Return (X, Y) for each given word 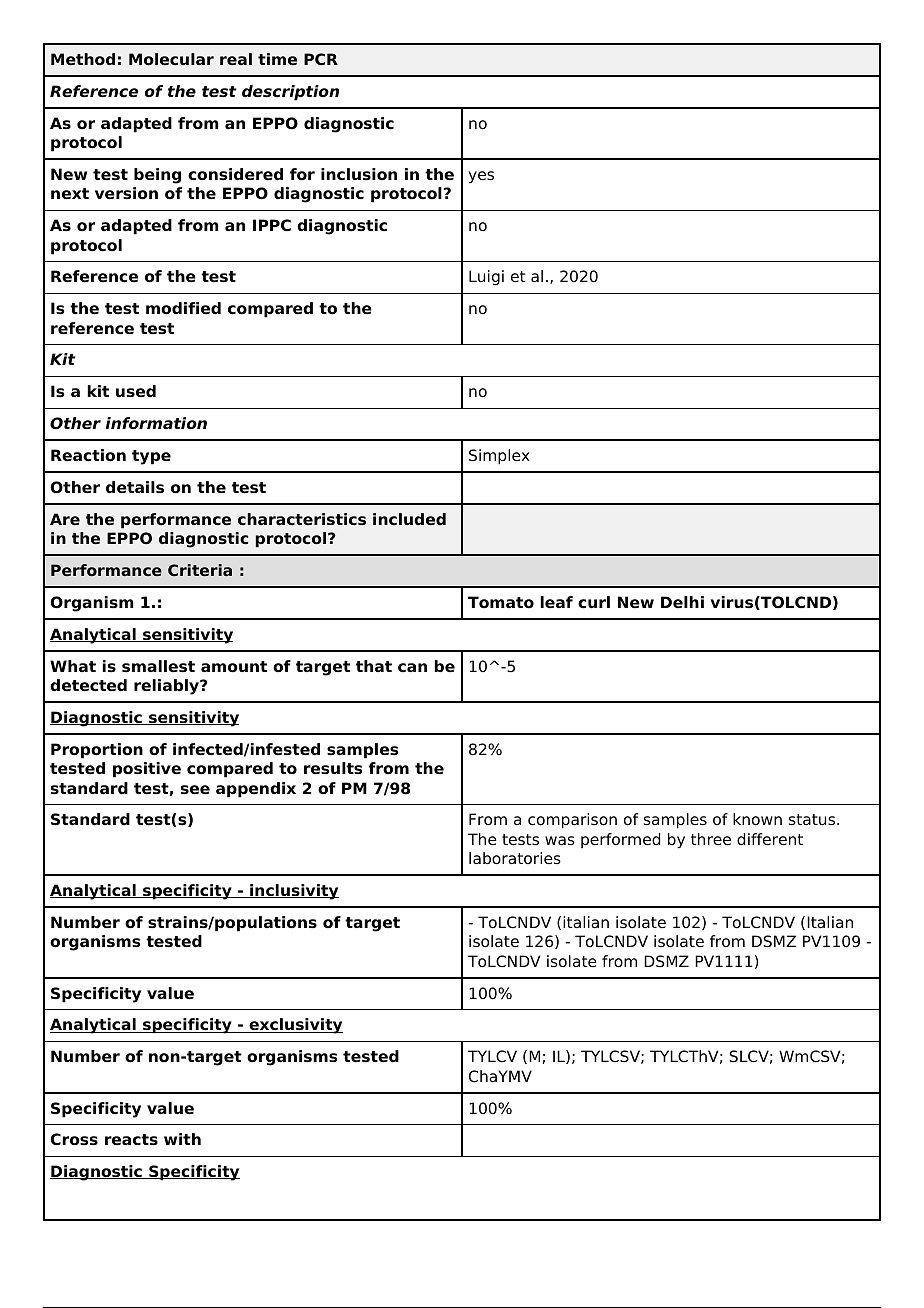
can (412, 668)
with (182, 1139)
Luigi (486, 278)
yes (481, 177)
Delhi (682, 602)
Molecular (171, 59)
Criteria (200, 570)
